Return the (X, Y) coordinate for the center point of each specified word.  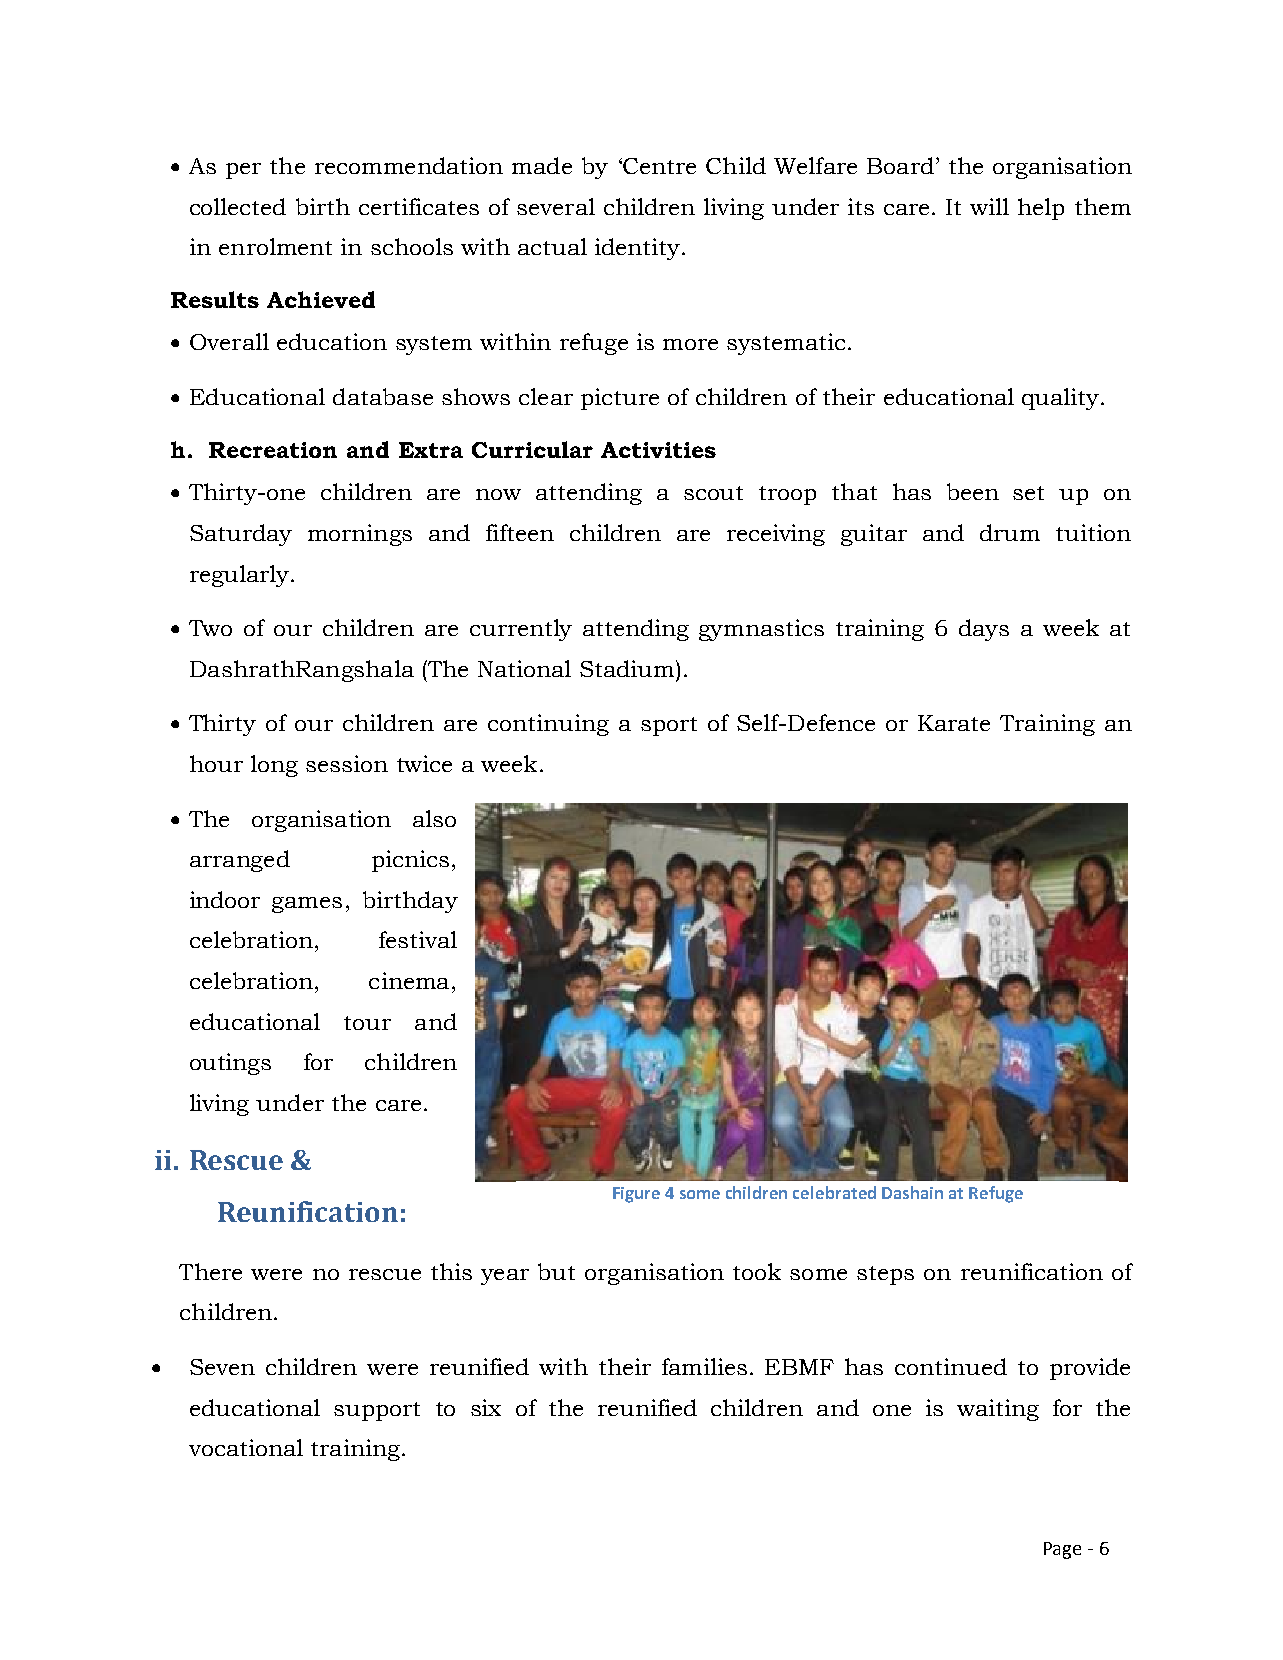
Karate (954, 723)
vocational (246, 1447)
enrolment (275, 246)
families (704, 1366)
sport (669, 726)
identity (639, 249)
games (307, 905)
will (989, 206)
